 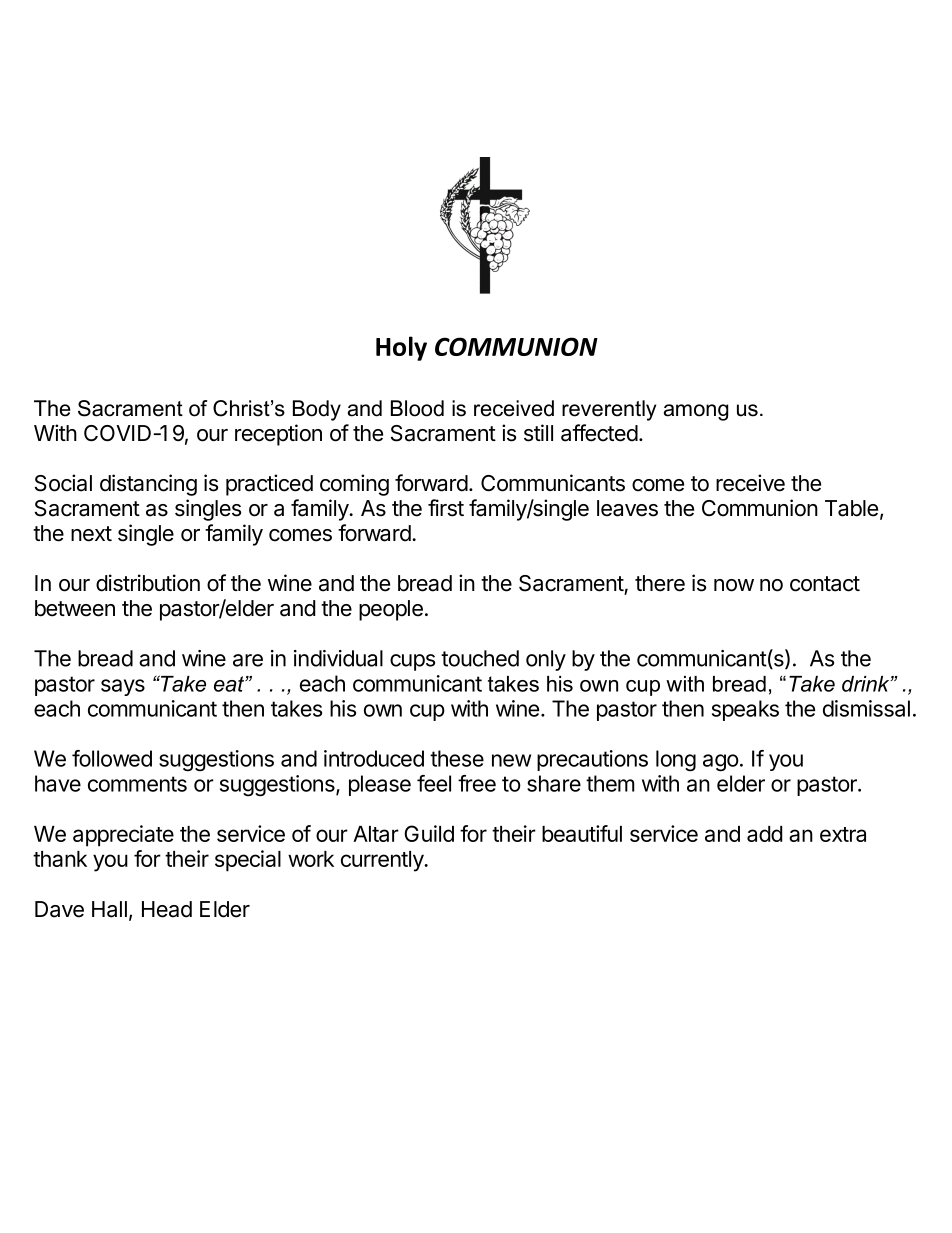 I want to click on currently, so click(x=383, y=861).
